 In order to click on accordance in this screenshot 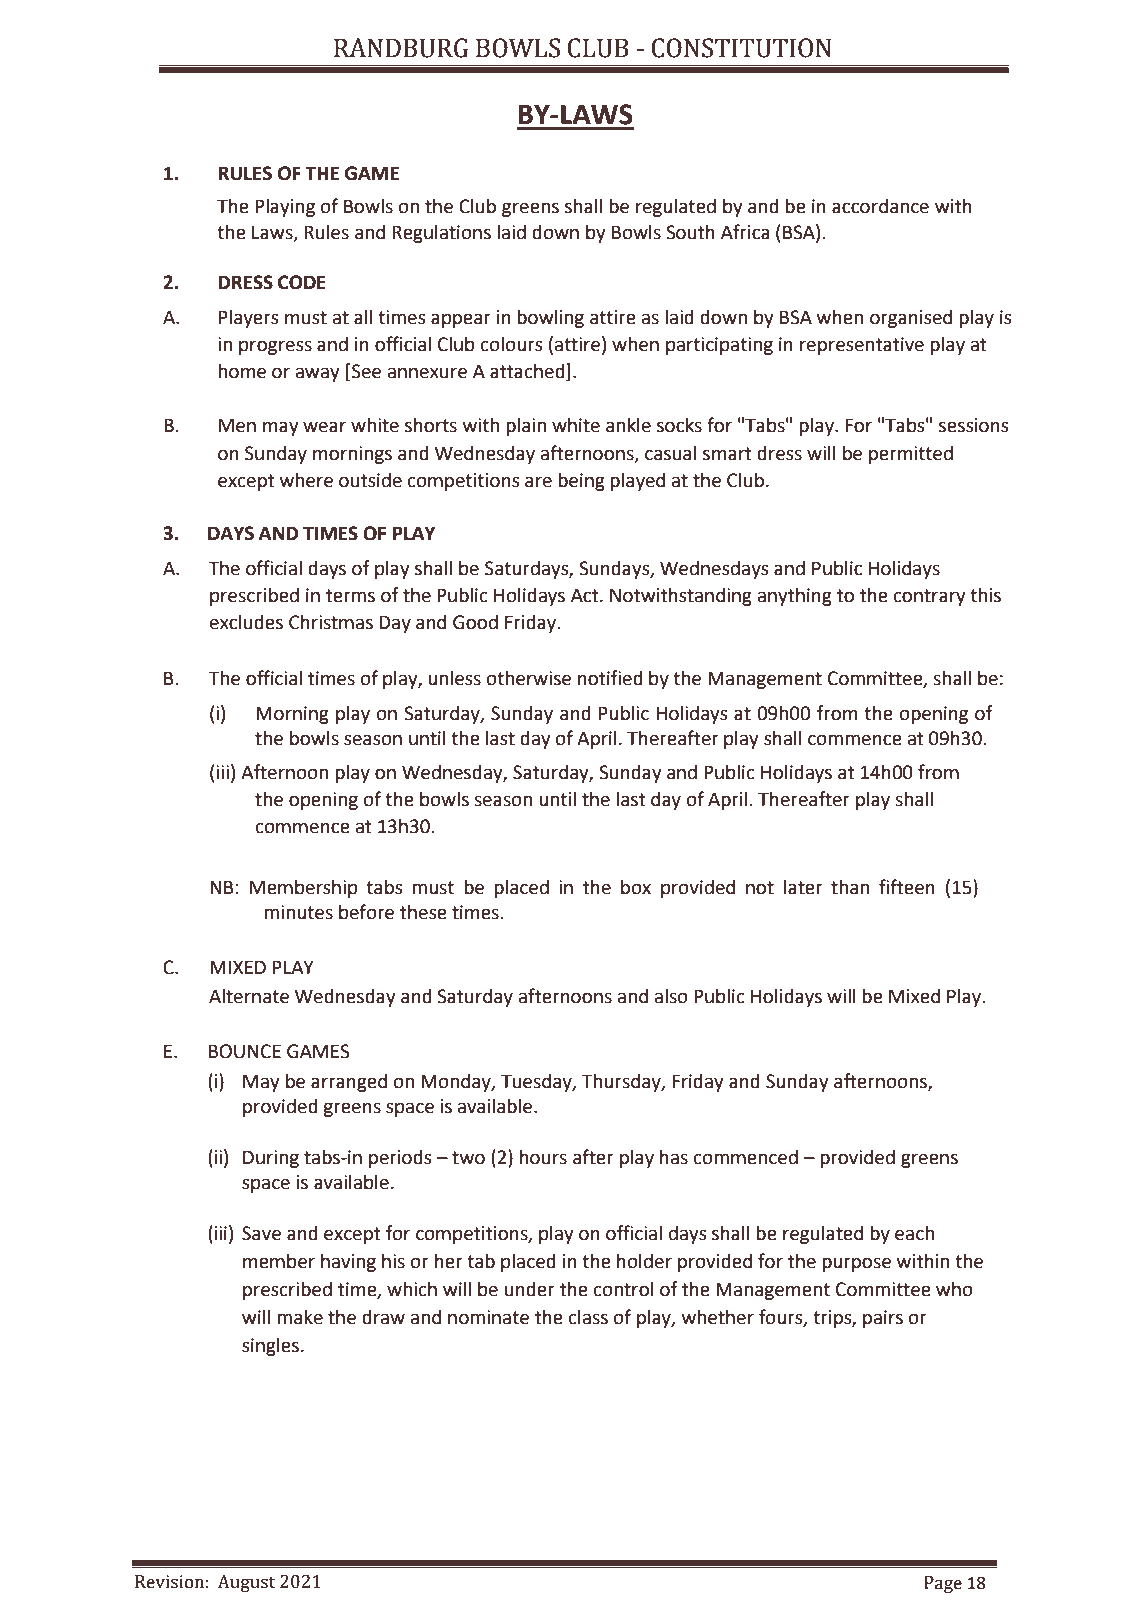, I will do `click(880, 206)`.
